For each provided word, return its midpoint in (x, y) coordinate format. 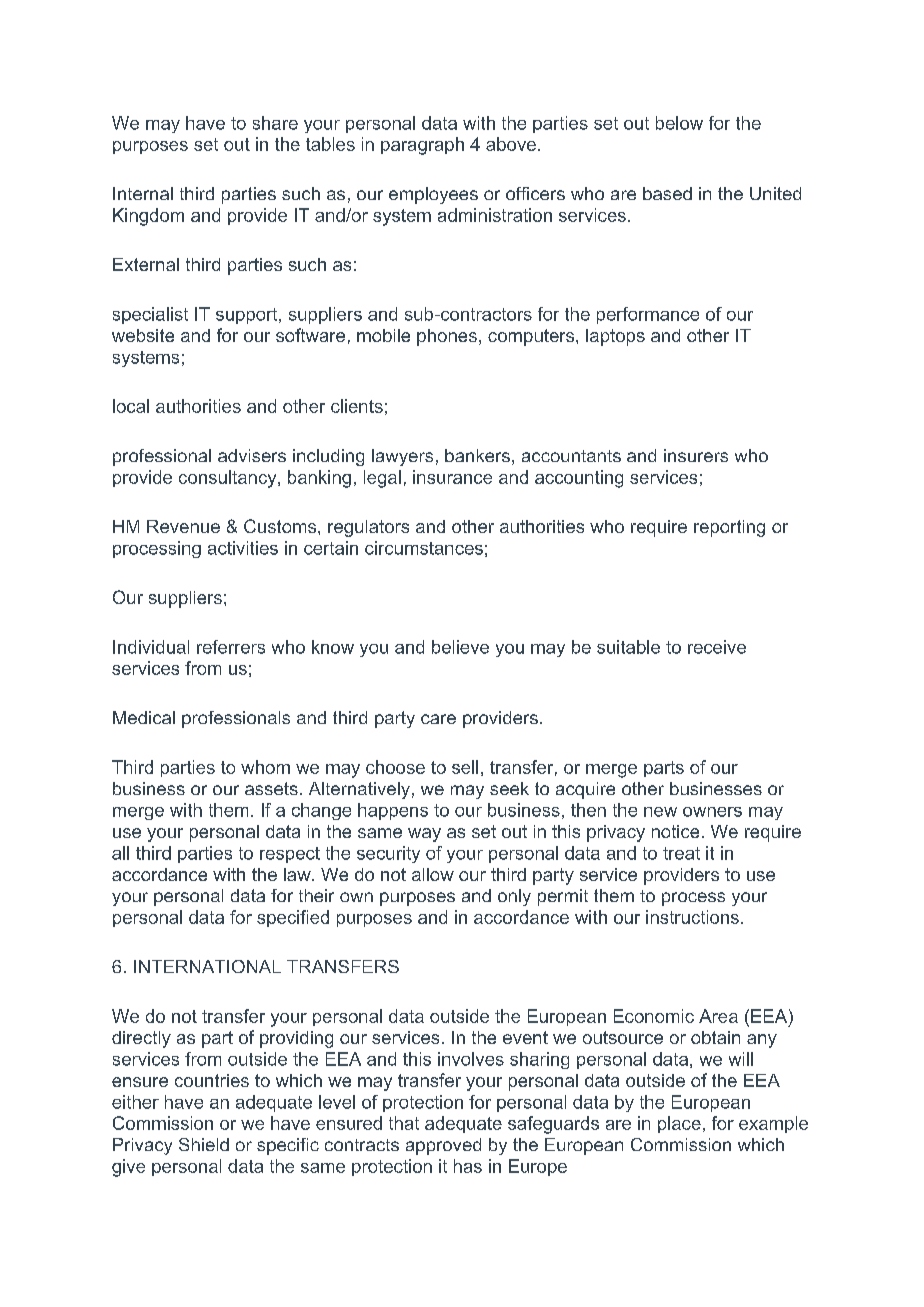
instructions (692, 917)
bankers (477, 455)
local (131, 406)
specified (293, 918)
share (275, 123)
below (679, 123)
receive (717, 647)
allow (433, 874)
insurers (696, 455)
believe (460, 647)
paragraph (422, 146)
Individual (151, 647)
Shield (204, 1144)
